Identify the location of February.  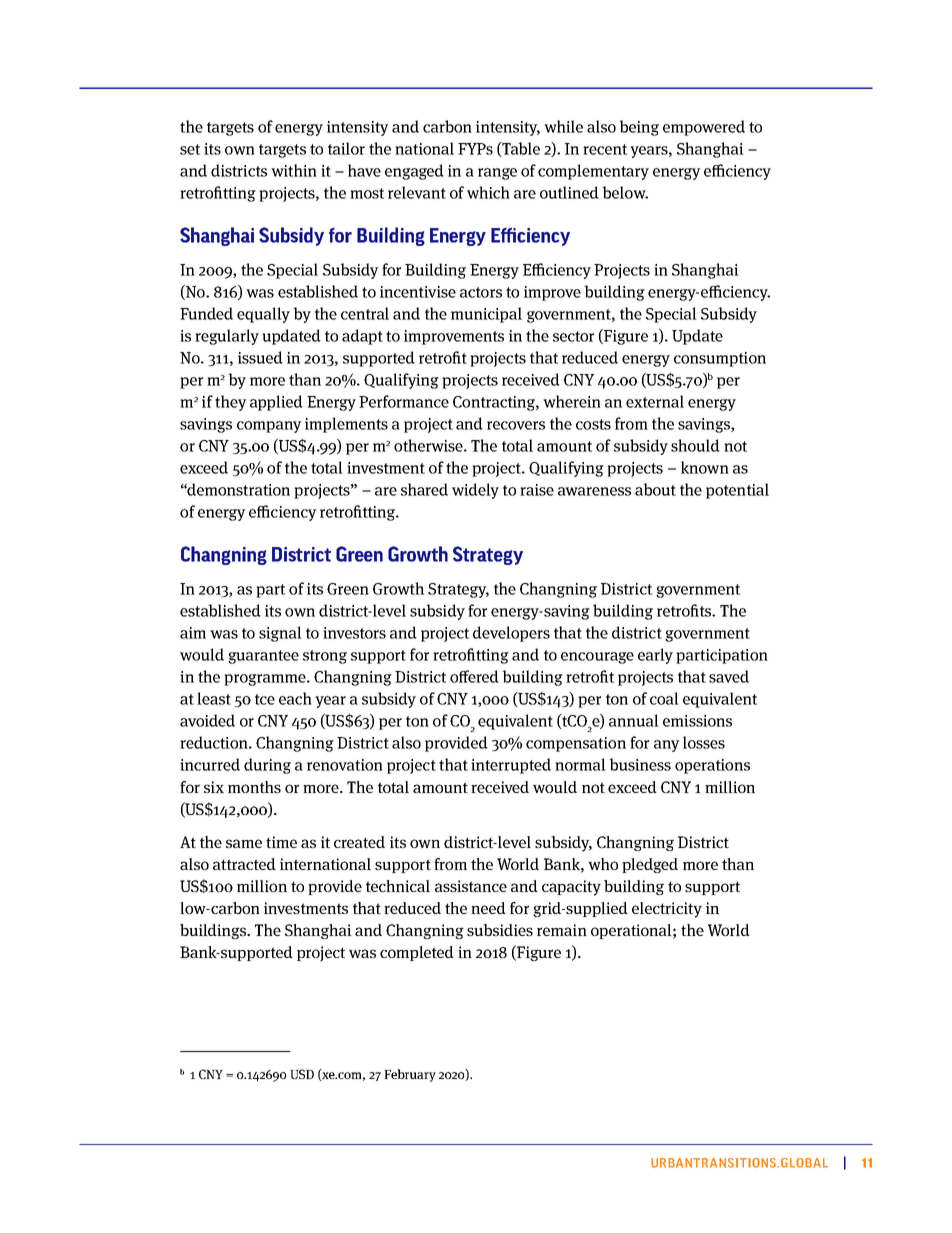
(410, 1075).
